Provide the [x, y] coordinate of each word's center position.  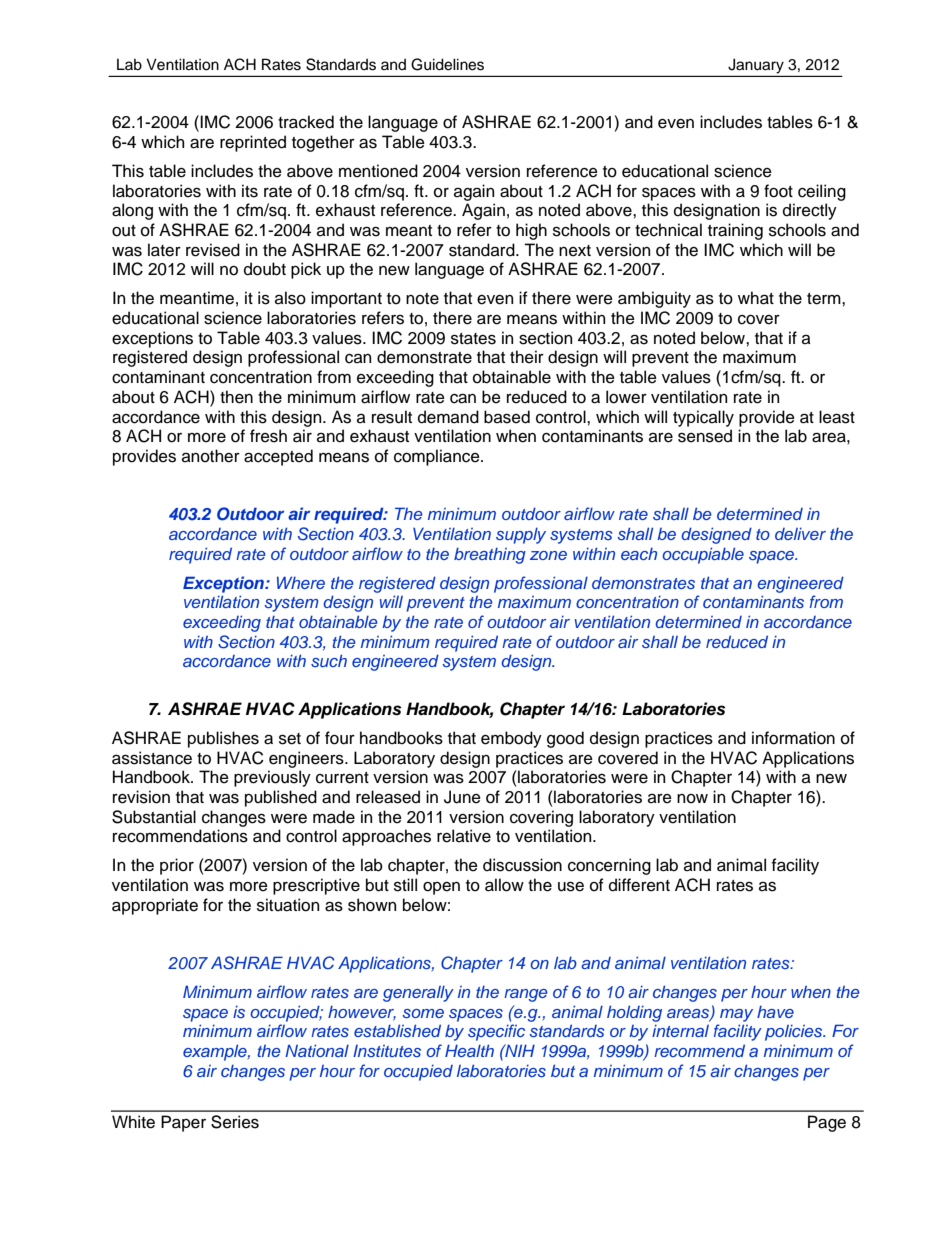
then [236, 397]
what [756, 298]
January [756, 66]
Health [469, 1050]
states [473, 339]
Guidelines [447, 64]
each [639, 554]
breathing [490, 556]
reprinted [253, 143]
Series [235, 1122]
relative [464, 836]
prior [177, 866]
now [692, 799]
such [329, 660]
